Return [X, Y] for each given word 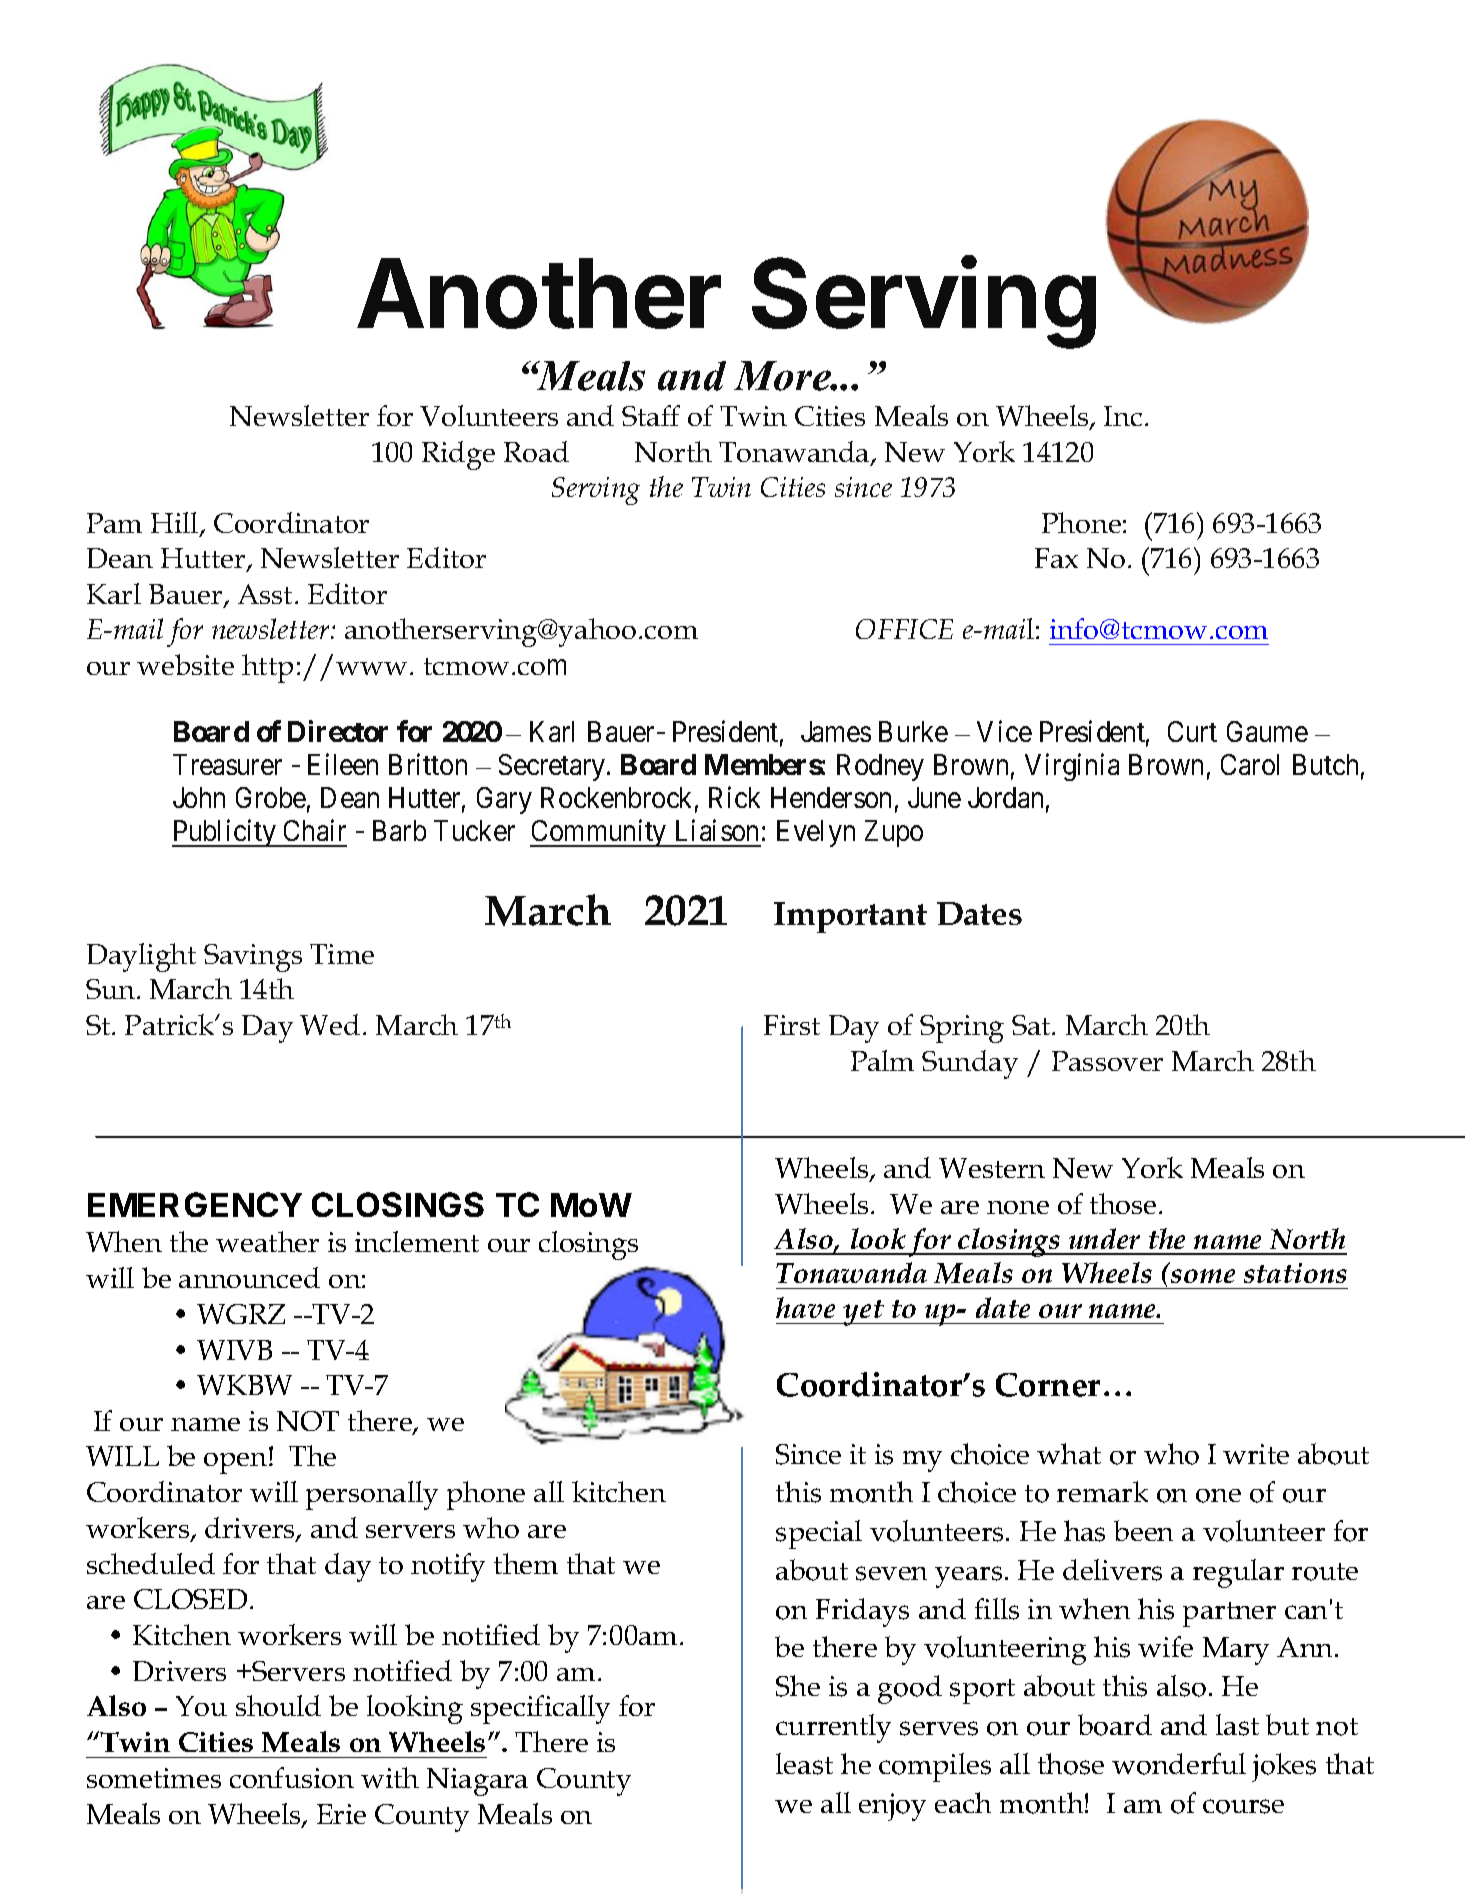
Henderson [831, 797]
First [792, 1025]
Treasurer [227, 764]
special [819, 1534]
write [1256, 1454]
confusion [292, 1777]
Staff [651, 415]
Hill [176, 524]
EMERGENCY [195, 1204]
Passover [1107, 1061]
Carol [1250, 764]
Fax [1056, 558]
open [237, 1463]
